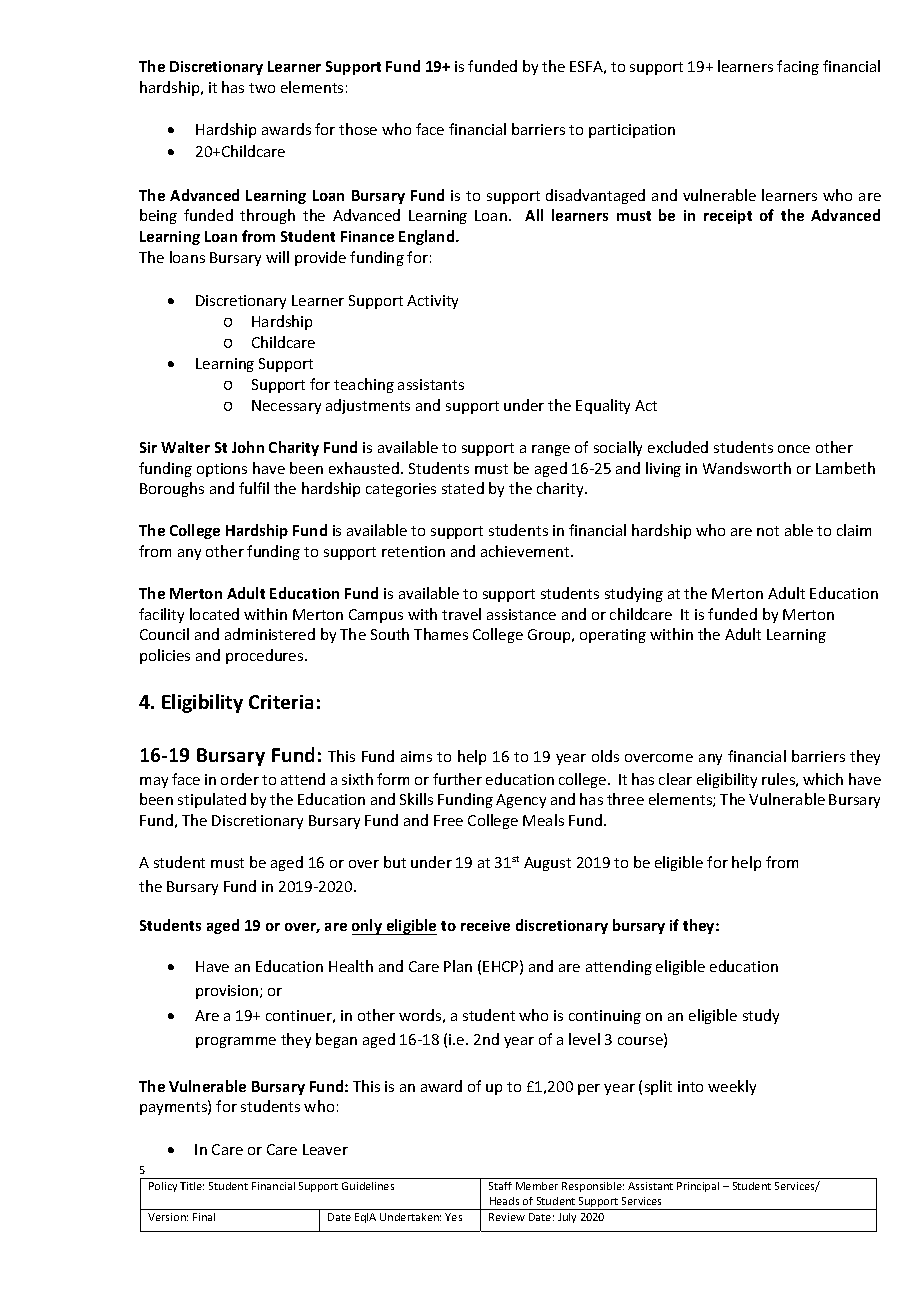 Image resolution: width=924 pixels, height=1308 pixels. I want to click on not, so click(768, 531).
